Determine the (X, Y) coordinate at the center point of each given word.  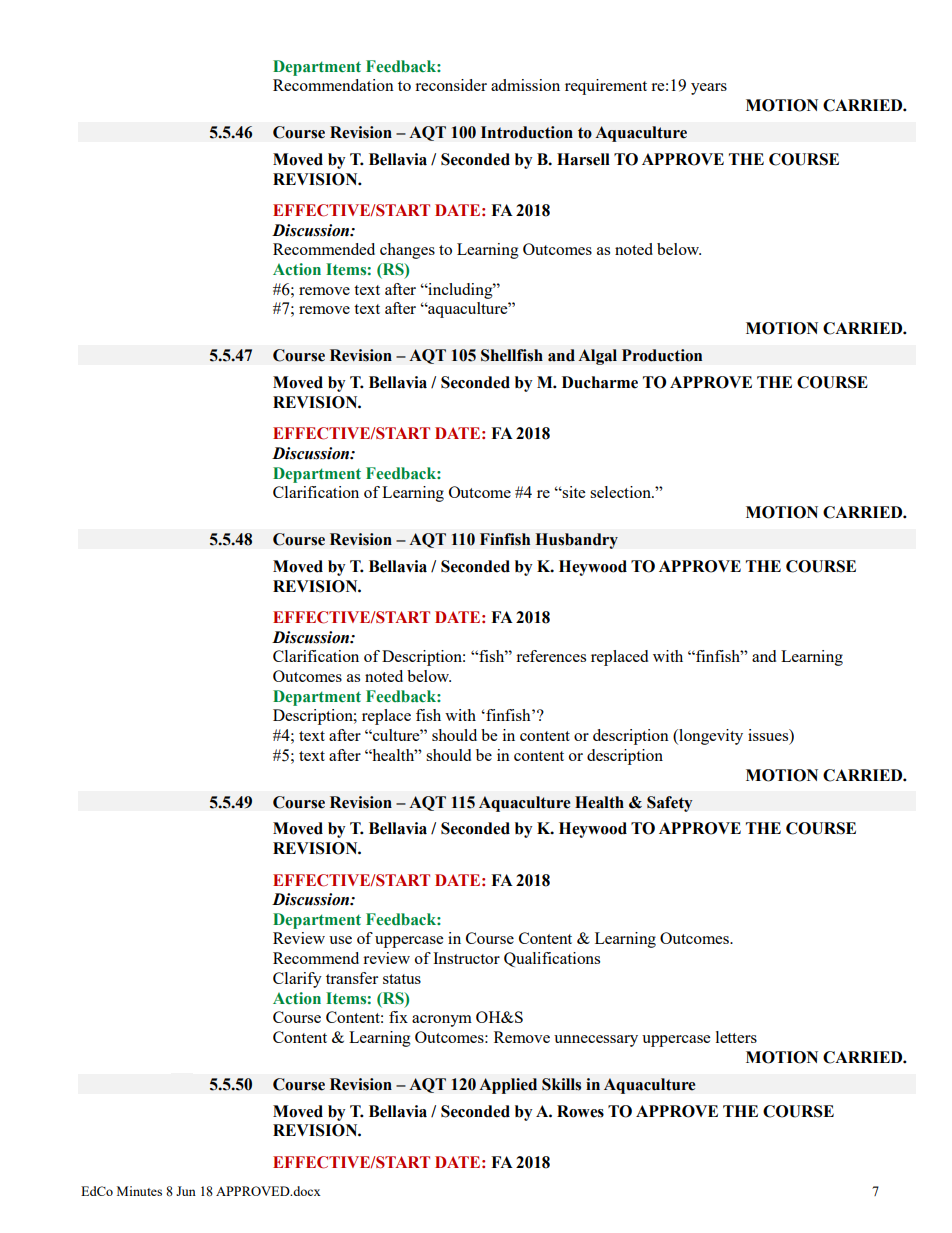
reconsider (451, 85)
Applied (508, 1086)
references (551, 656)
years (709, 89)
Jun (186, 1191)
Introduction (527, 132)
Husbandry (576, 541)
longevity (710, 737)
